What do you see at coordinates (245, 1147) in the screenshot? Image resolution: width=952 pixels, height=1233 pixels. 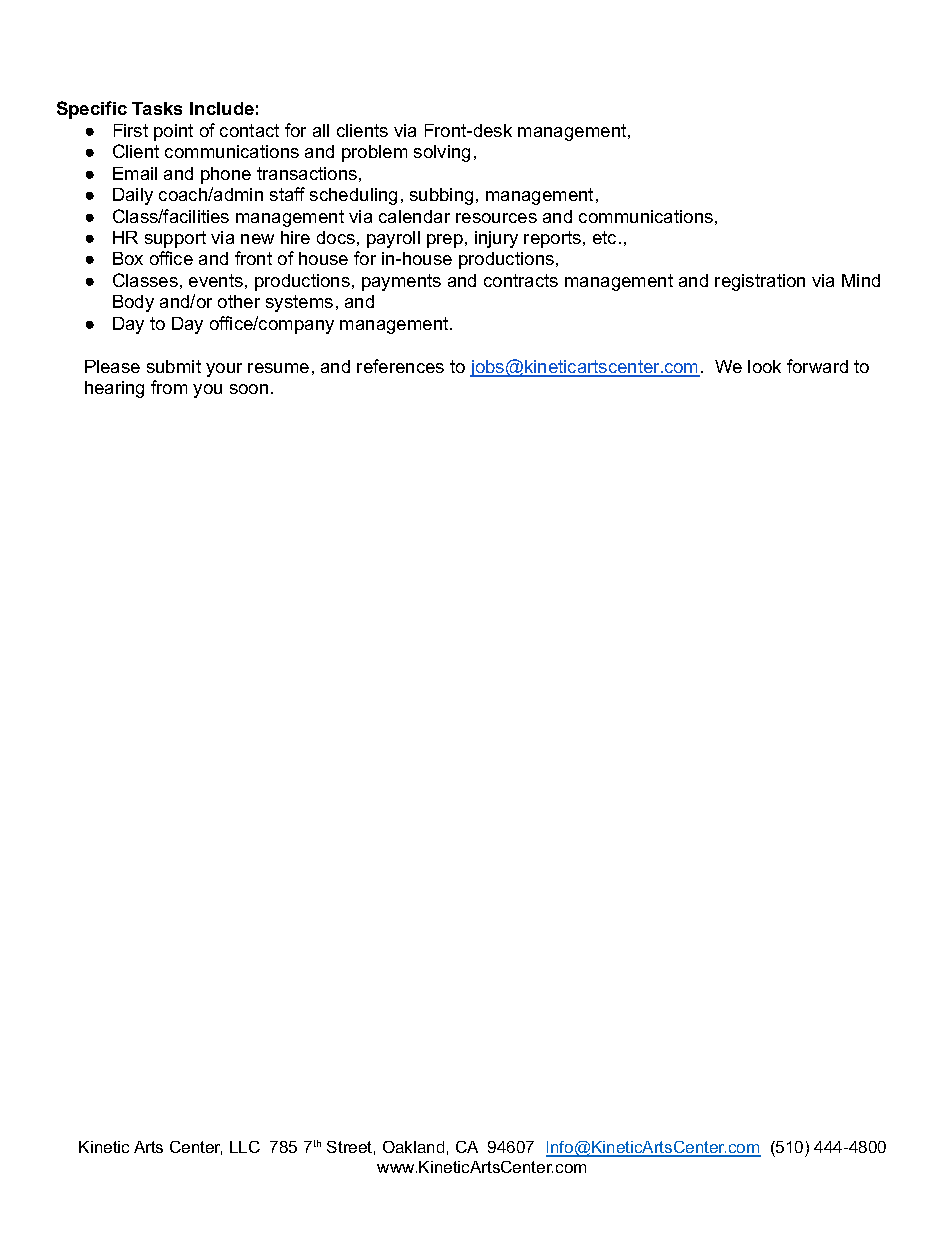 I see `LLC` at bounding box center [245, 1147].
